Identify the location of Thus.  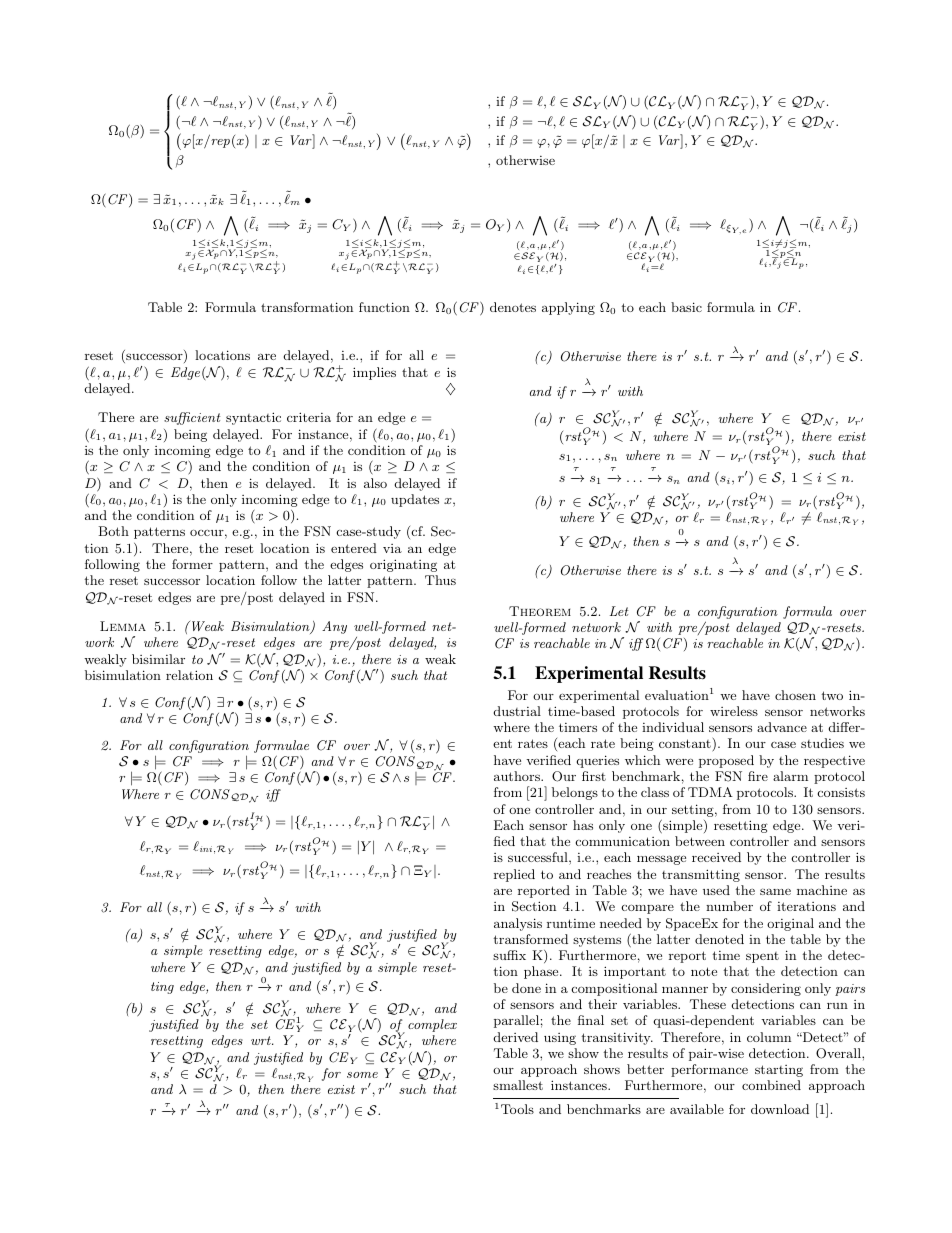
(440, 580).
